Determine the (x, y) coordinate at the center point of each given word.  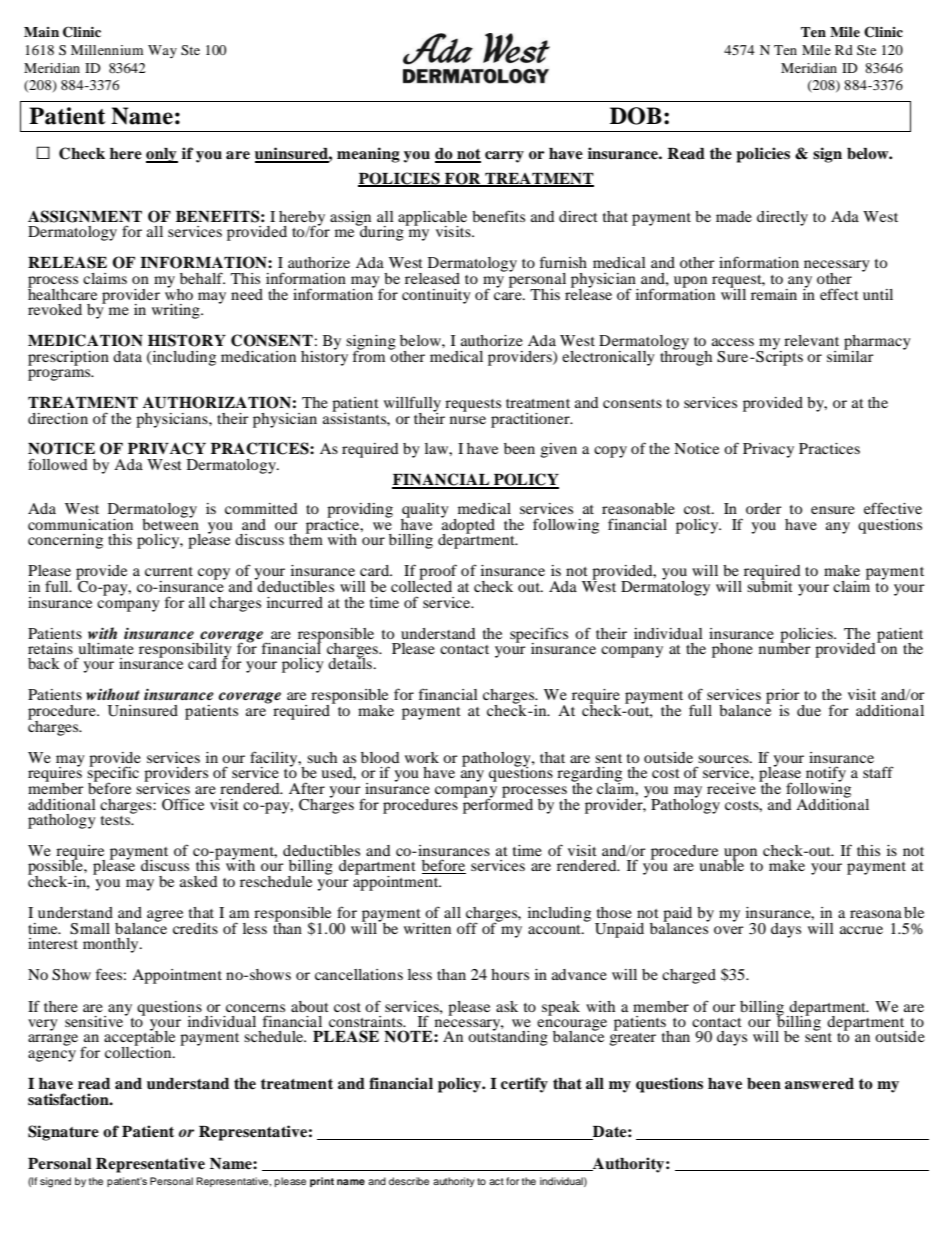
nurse (468, 420)
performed (498, 805)
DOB (636, 116)
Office (183, 804)
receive (731, 788)
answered (819, 1084)
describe (409, 1181)
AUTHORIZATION (217, 402)
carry (504, 157)
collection (139, 1051)
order (764, 508)
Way (162, 51)
